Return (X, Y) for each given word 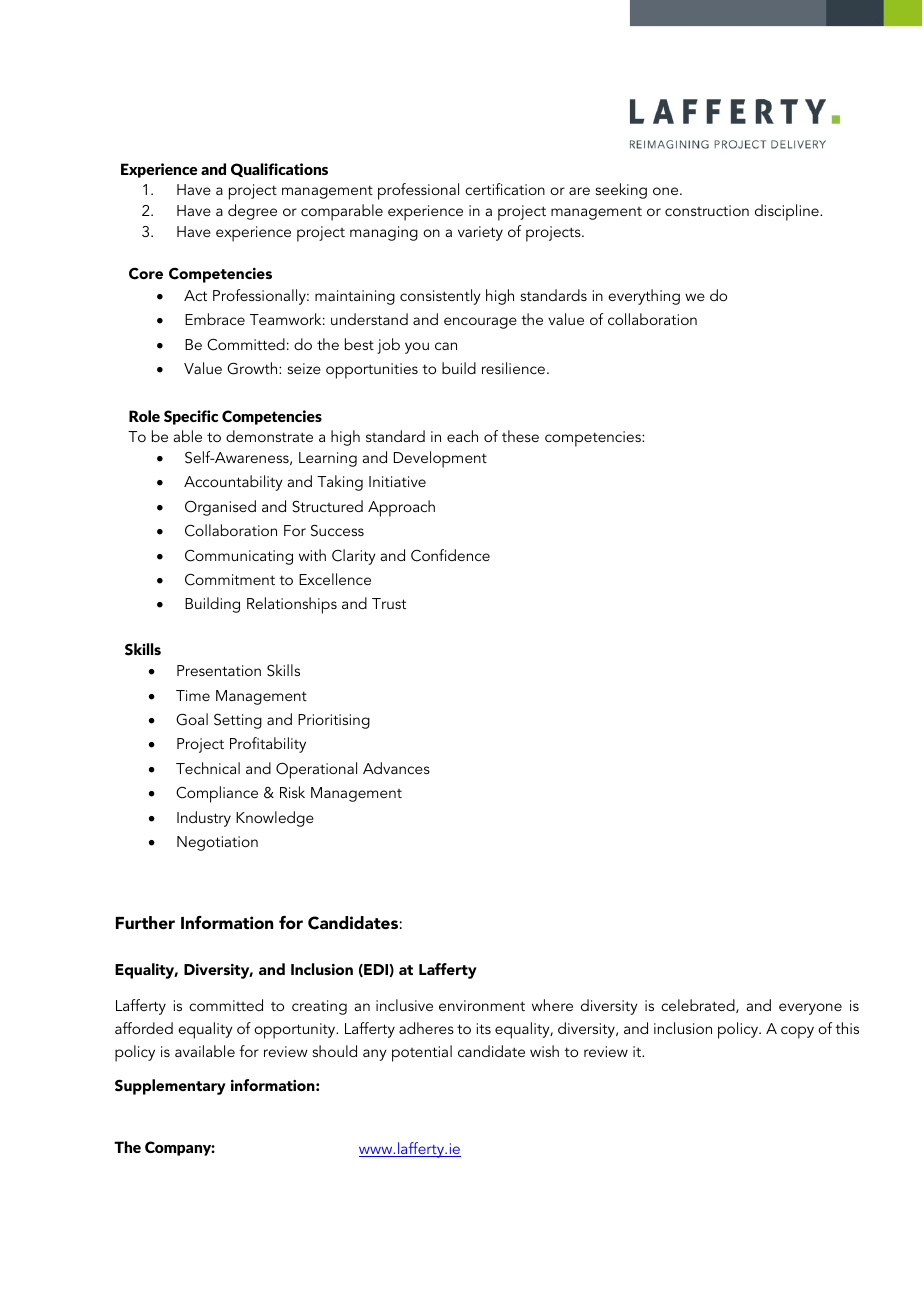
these (520, 436)
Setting (238, 721)
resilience (513, 368)
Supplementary (170, 1087)
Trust (389, 603)
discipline (788, 212)
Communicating (239, 557)
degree (252, 212)
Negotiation (217, 843)
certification (505, 189)
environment (482, 1005)
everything (644, 297)
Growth (253, 368)
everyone (810, 1009)
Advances (396, 768)
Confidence (450, 555)
